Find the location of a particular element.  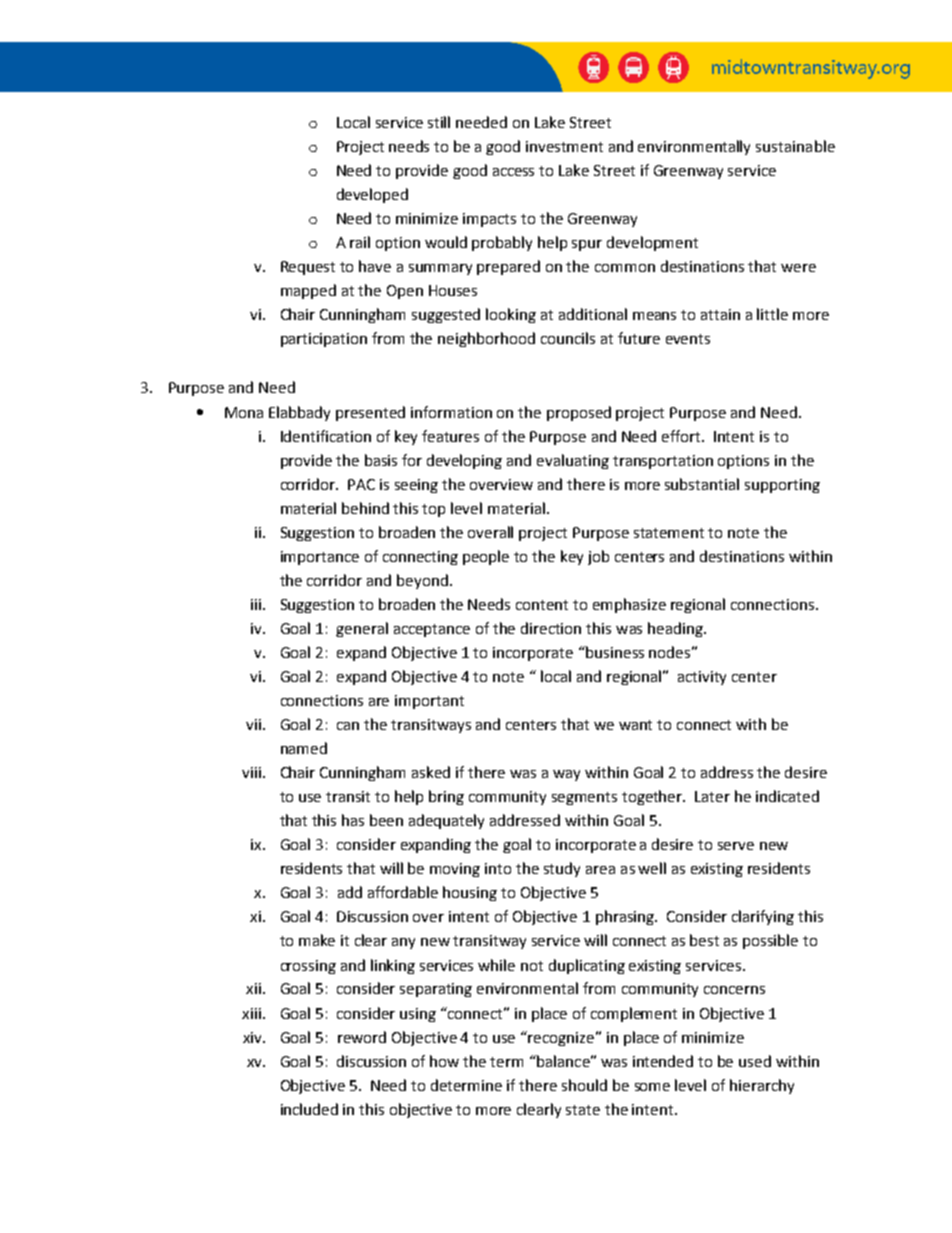

used is located at coordinates (755, 1061).
